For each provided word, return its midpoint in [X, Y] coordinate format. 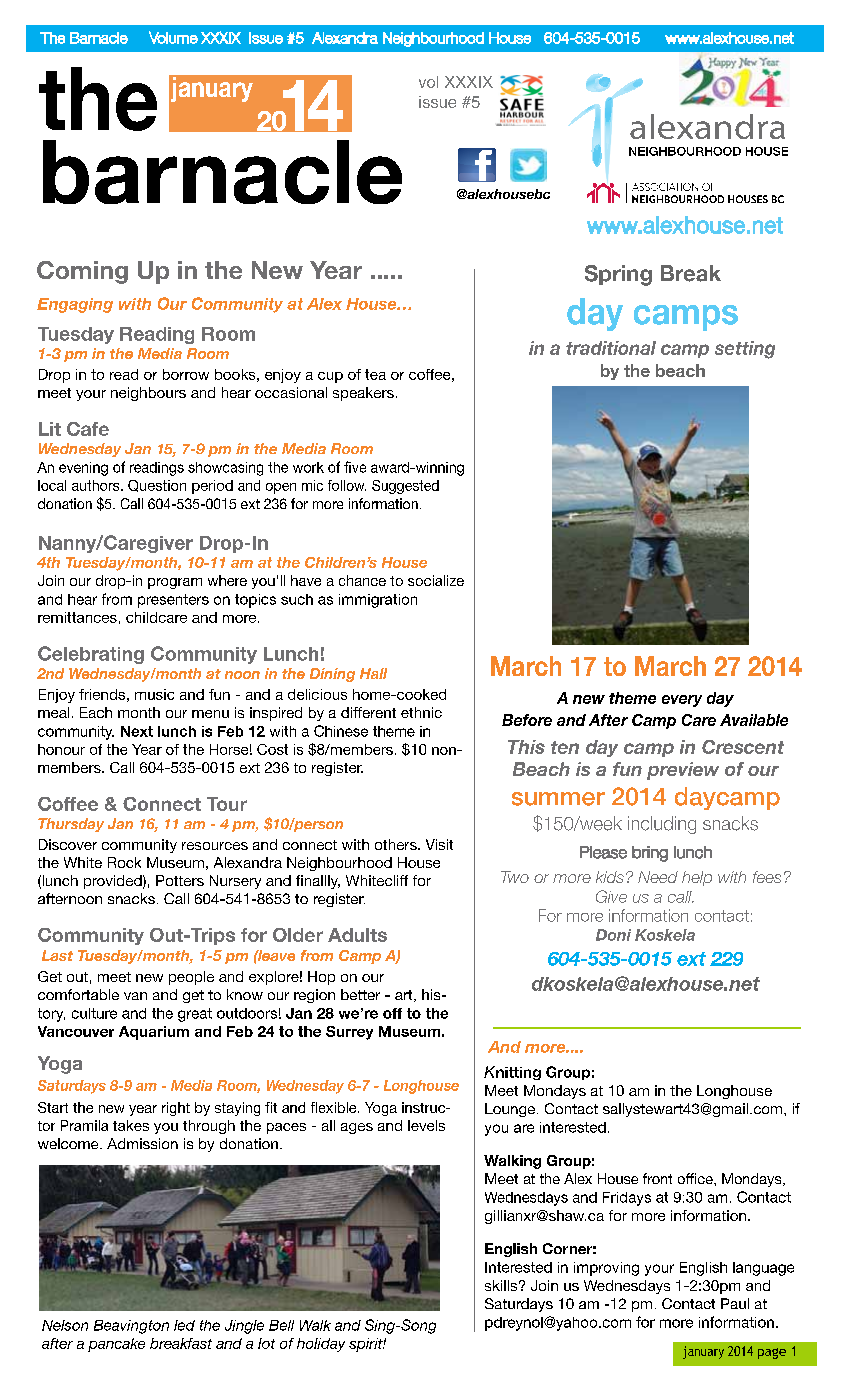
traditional [611, 348]
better [360, 994]
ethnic [421, 712]
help [697, 878]
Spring [618, 275]
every [682, 701]
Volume [173, 37]
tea [375, 374]
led [184, 1325]
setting [745, 350]
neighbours [148, 394]
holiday [321, 1345]
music [154, 694]
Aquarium [154, 1033]
